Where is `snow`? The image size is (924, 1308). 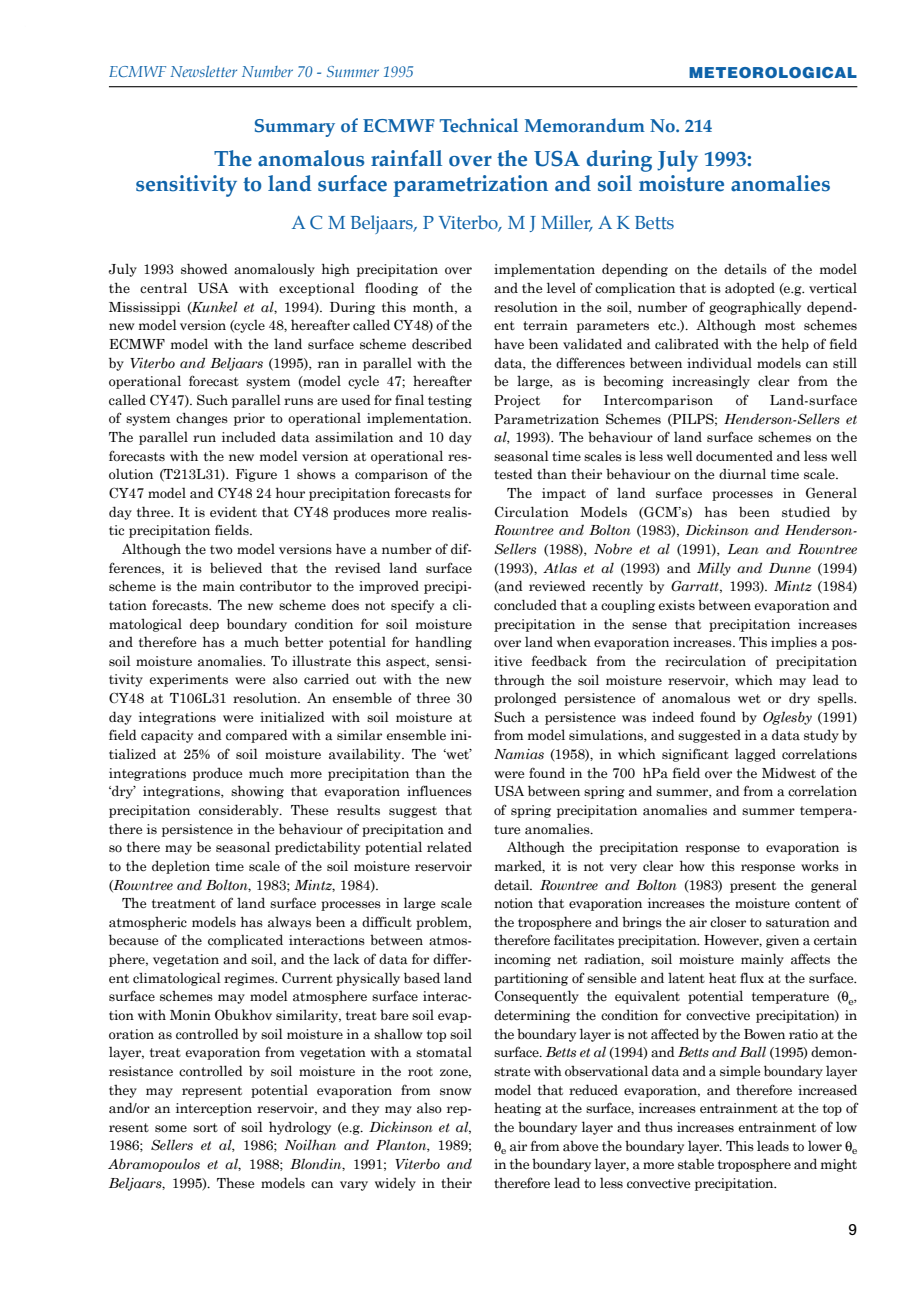
snow is located at coordinates (456, 1091).
